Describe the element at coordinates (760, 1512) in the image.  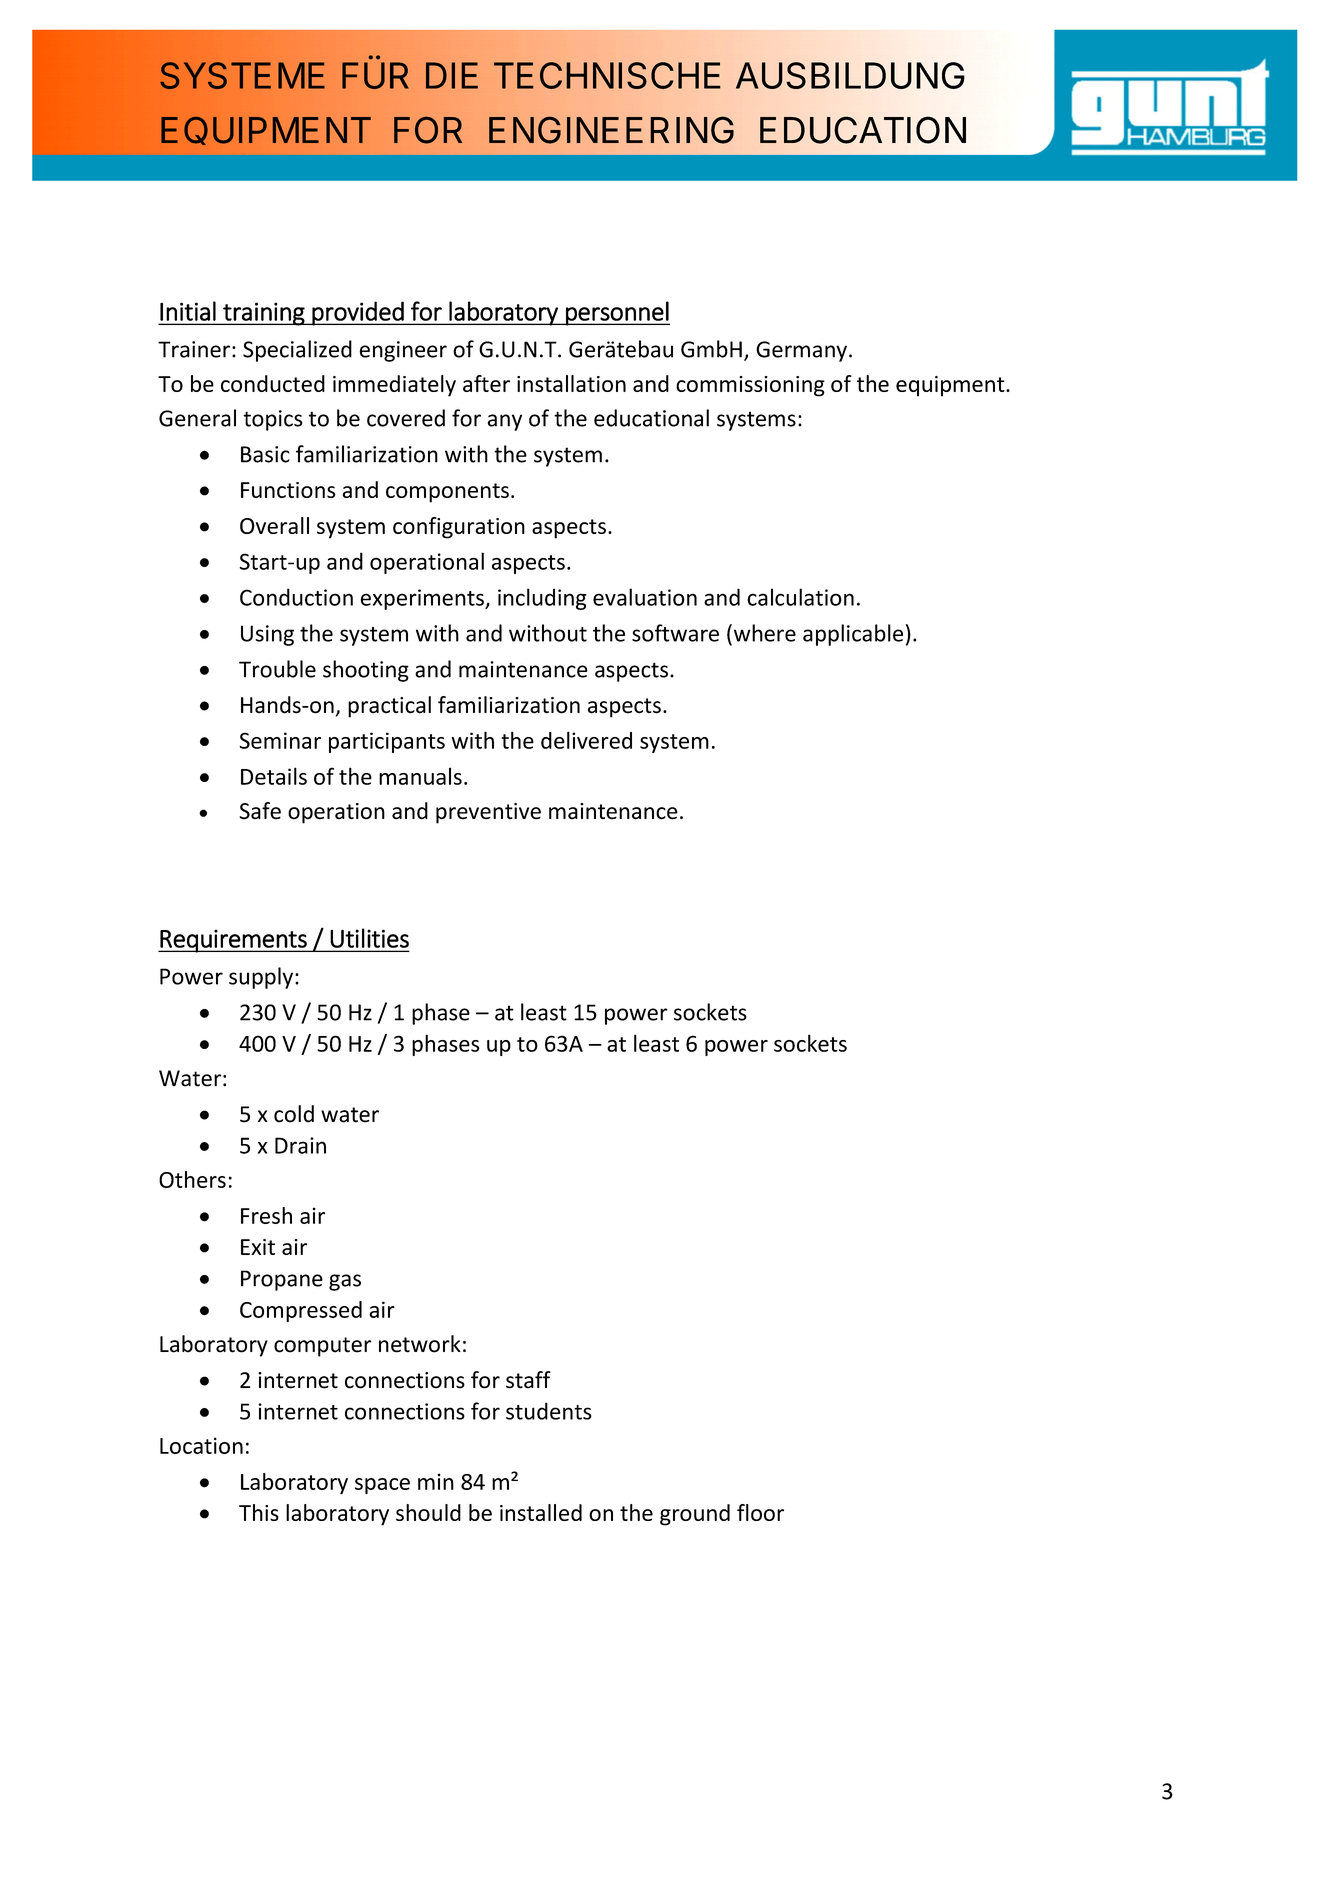
I see `floor` at that location.
